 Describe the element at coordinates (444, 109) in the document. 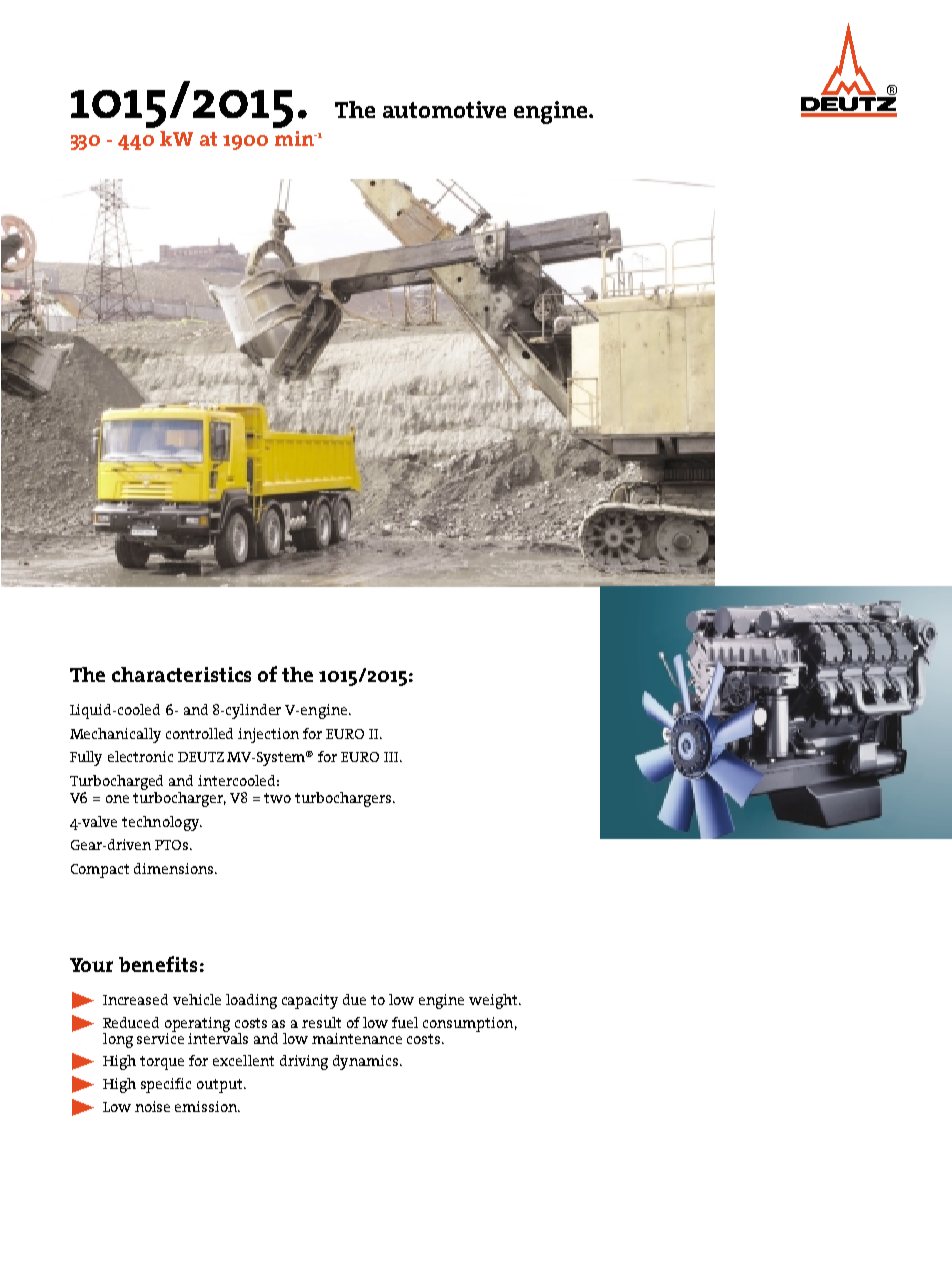

I see `automotive` at that location.
